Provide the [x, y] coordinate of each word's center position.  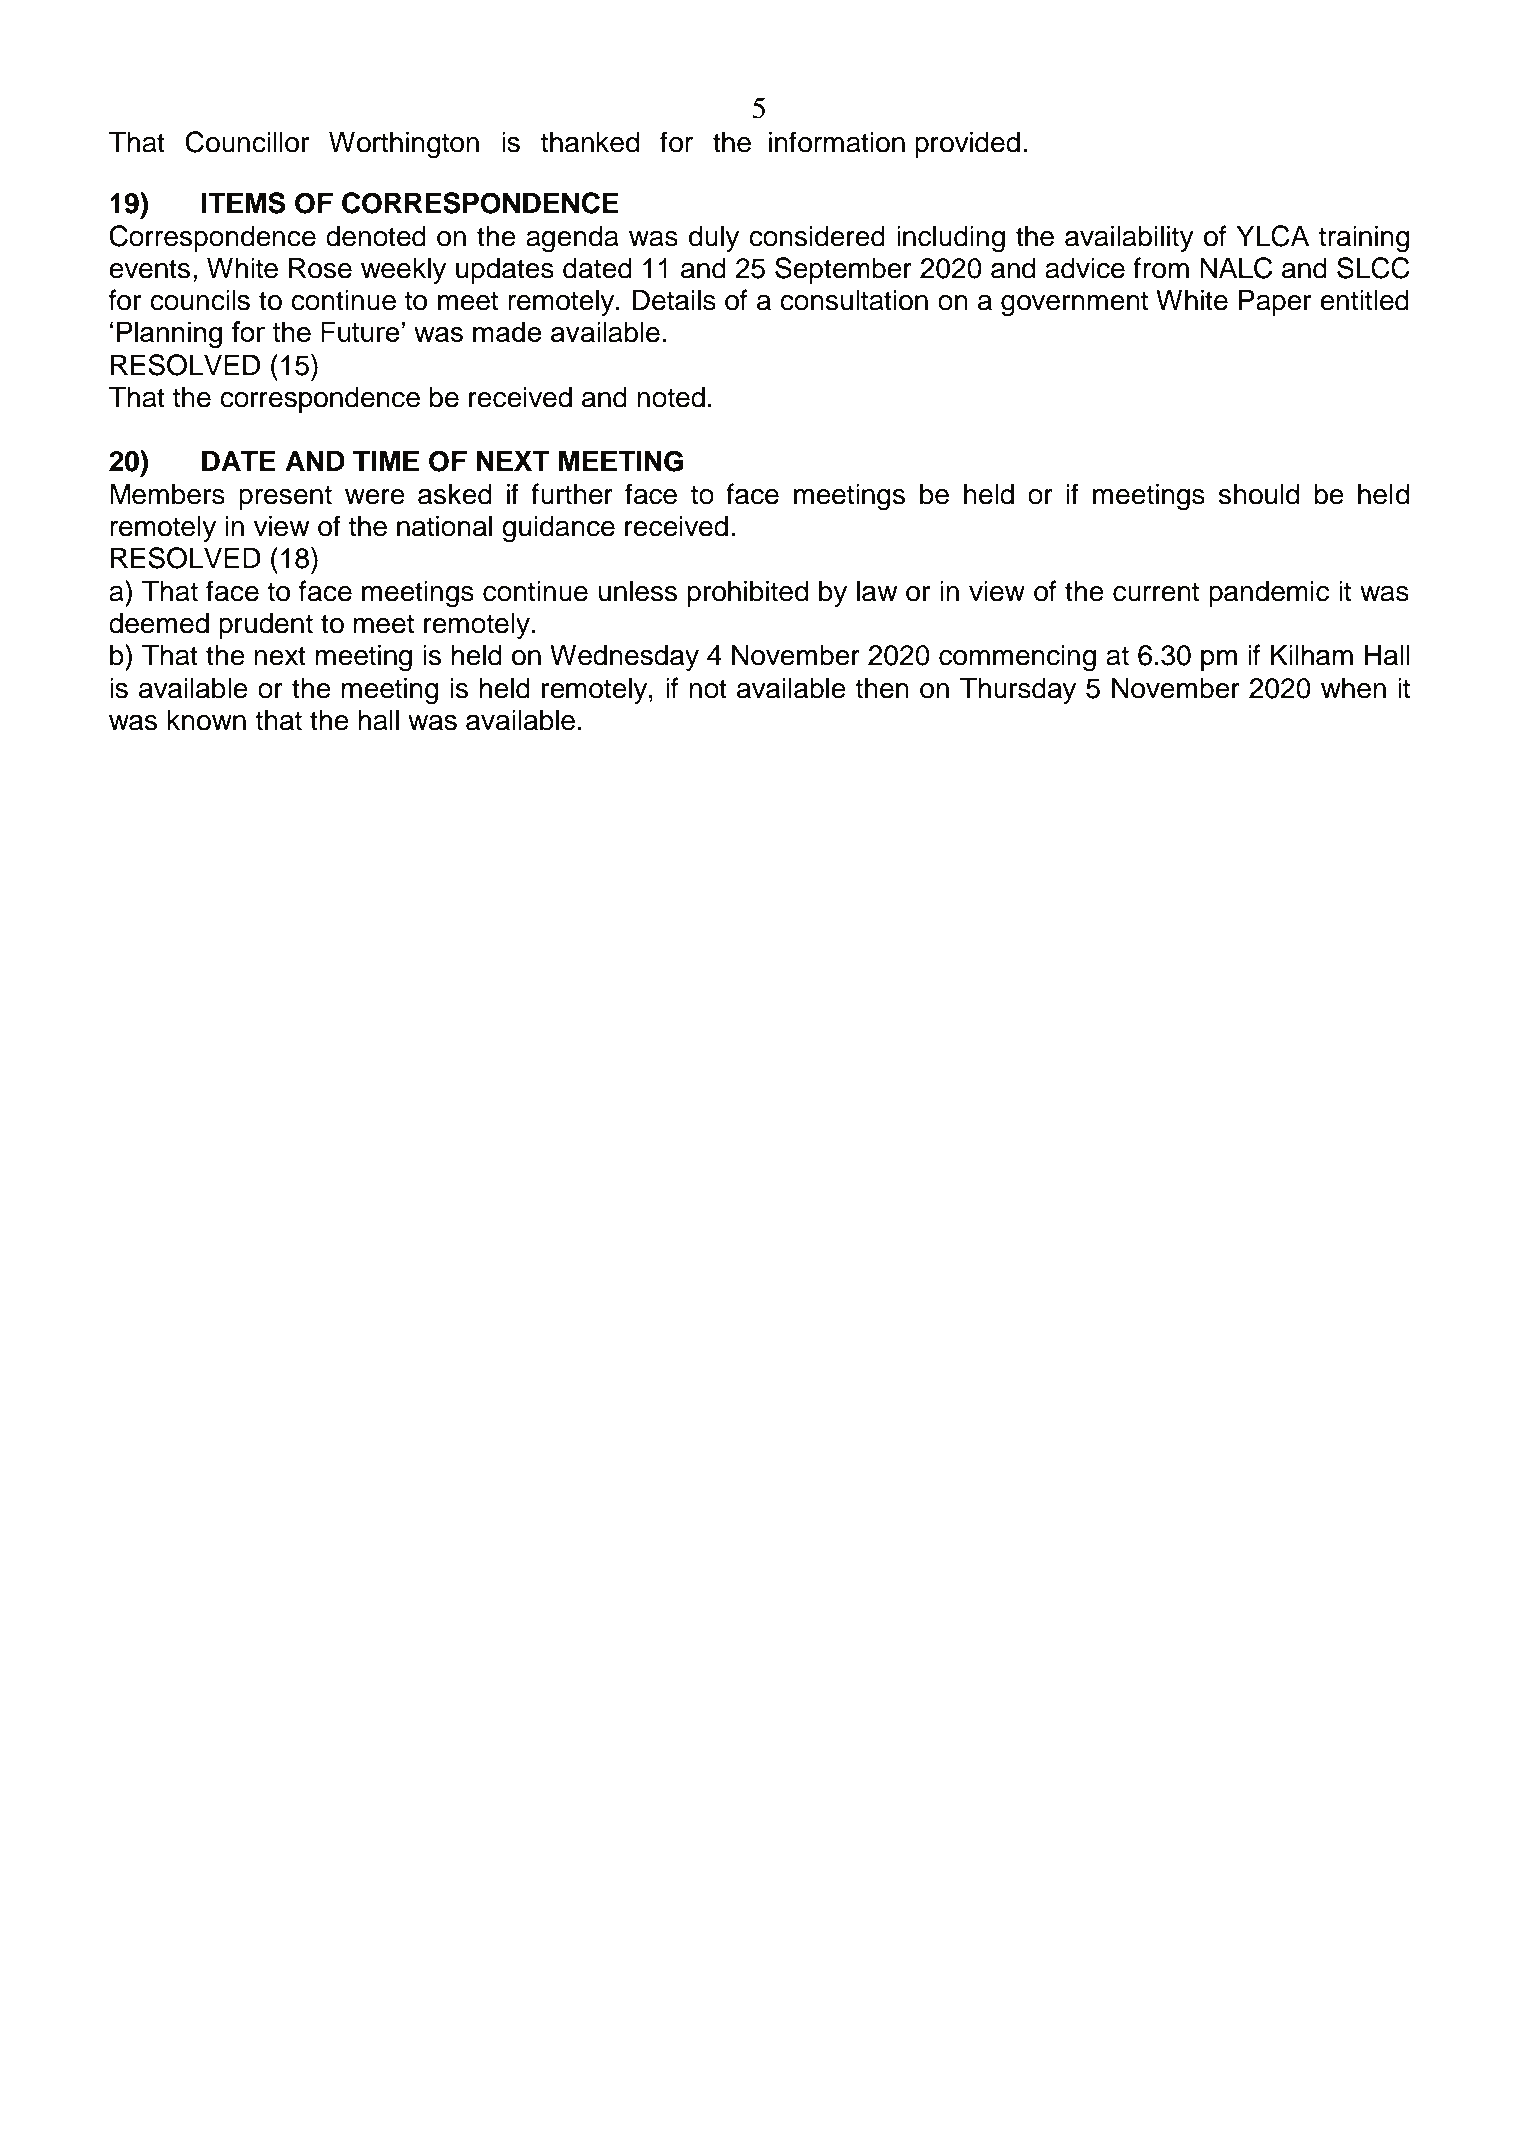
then [882, 688]
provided [967, 144]
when [1353, 688]
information [837, 142]
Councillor [247, 142]
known [206, 720]
